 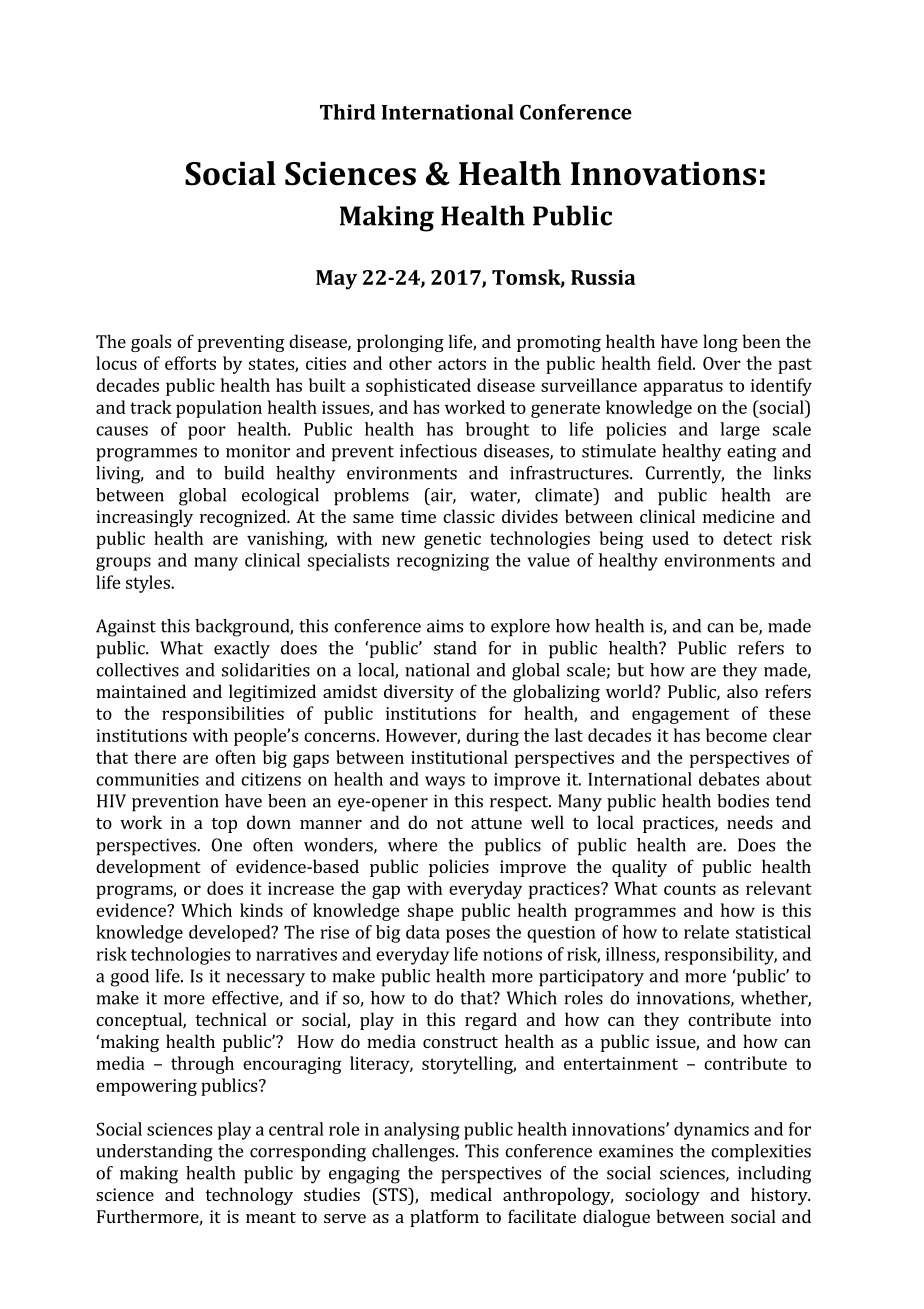 I want to click on sophisticated, so click(x=418, y=387).
